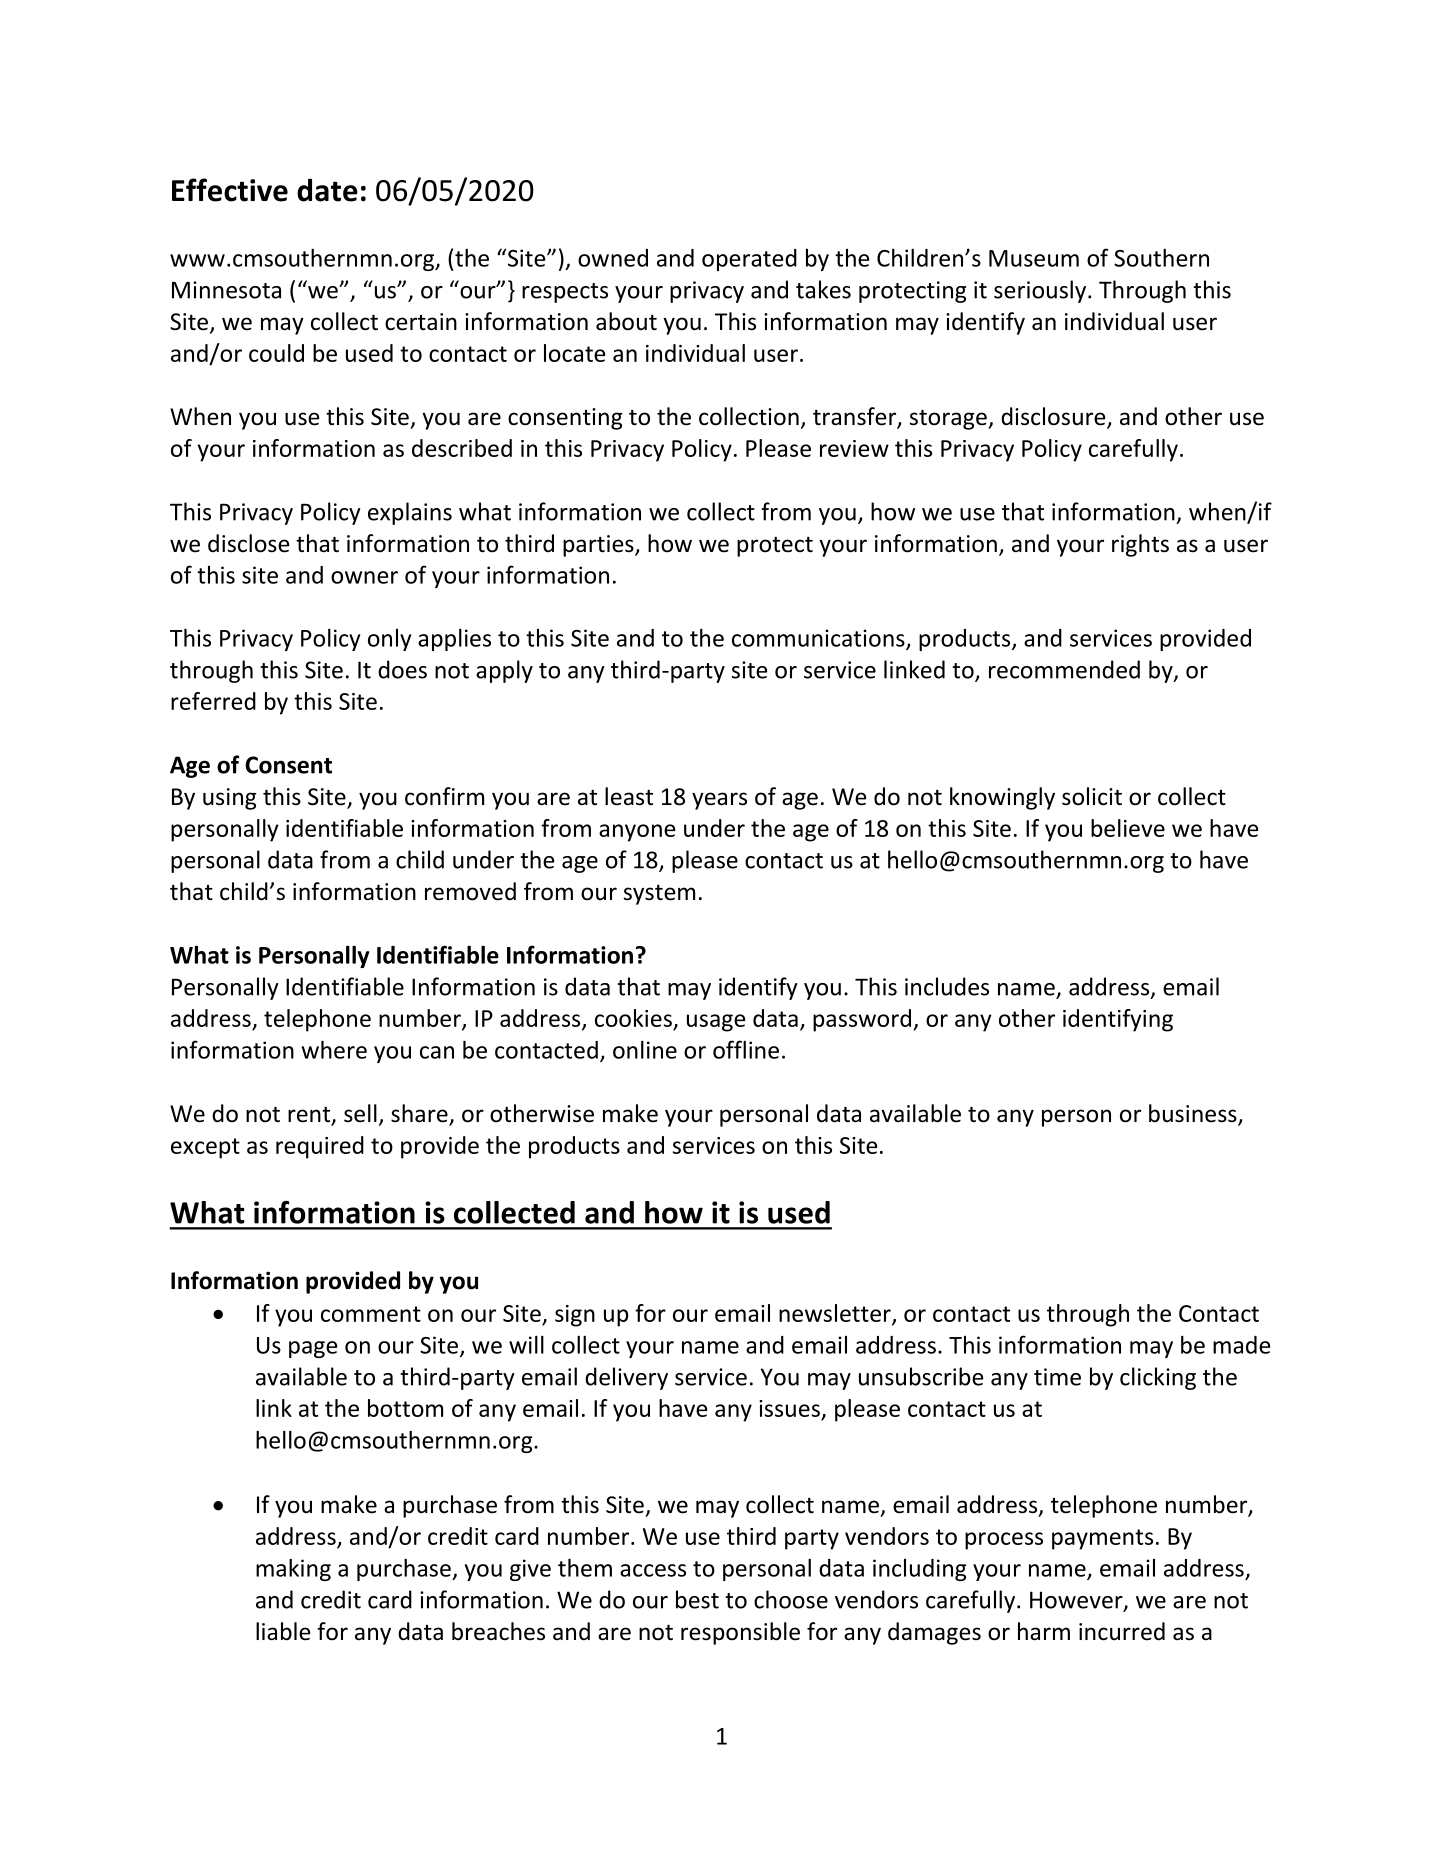  I want to click on best, so click(697, 1599).
